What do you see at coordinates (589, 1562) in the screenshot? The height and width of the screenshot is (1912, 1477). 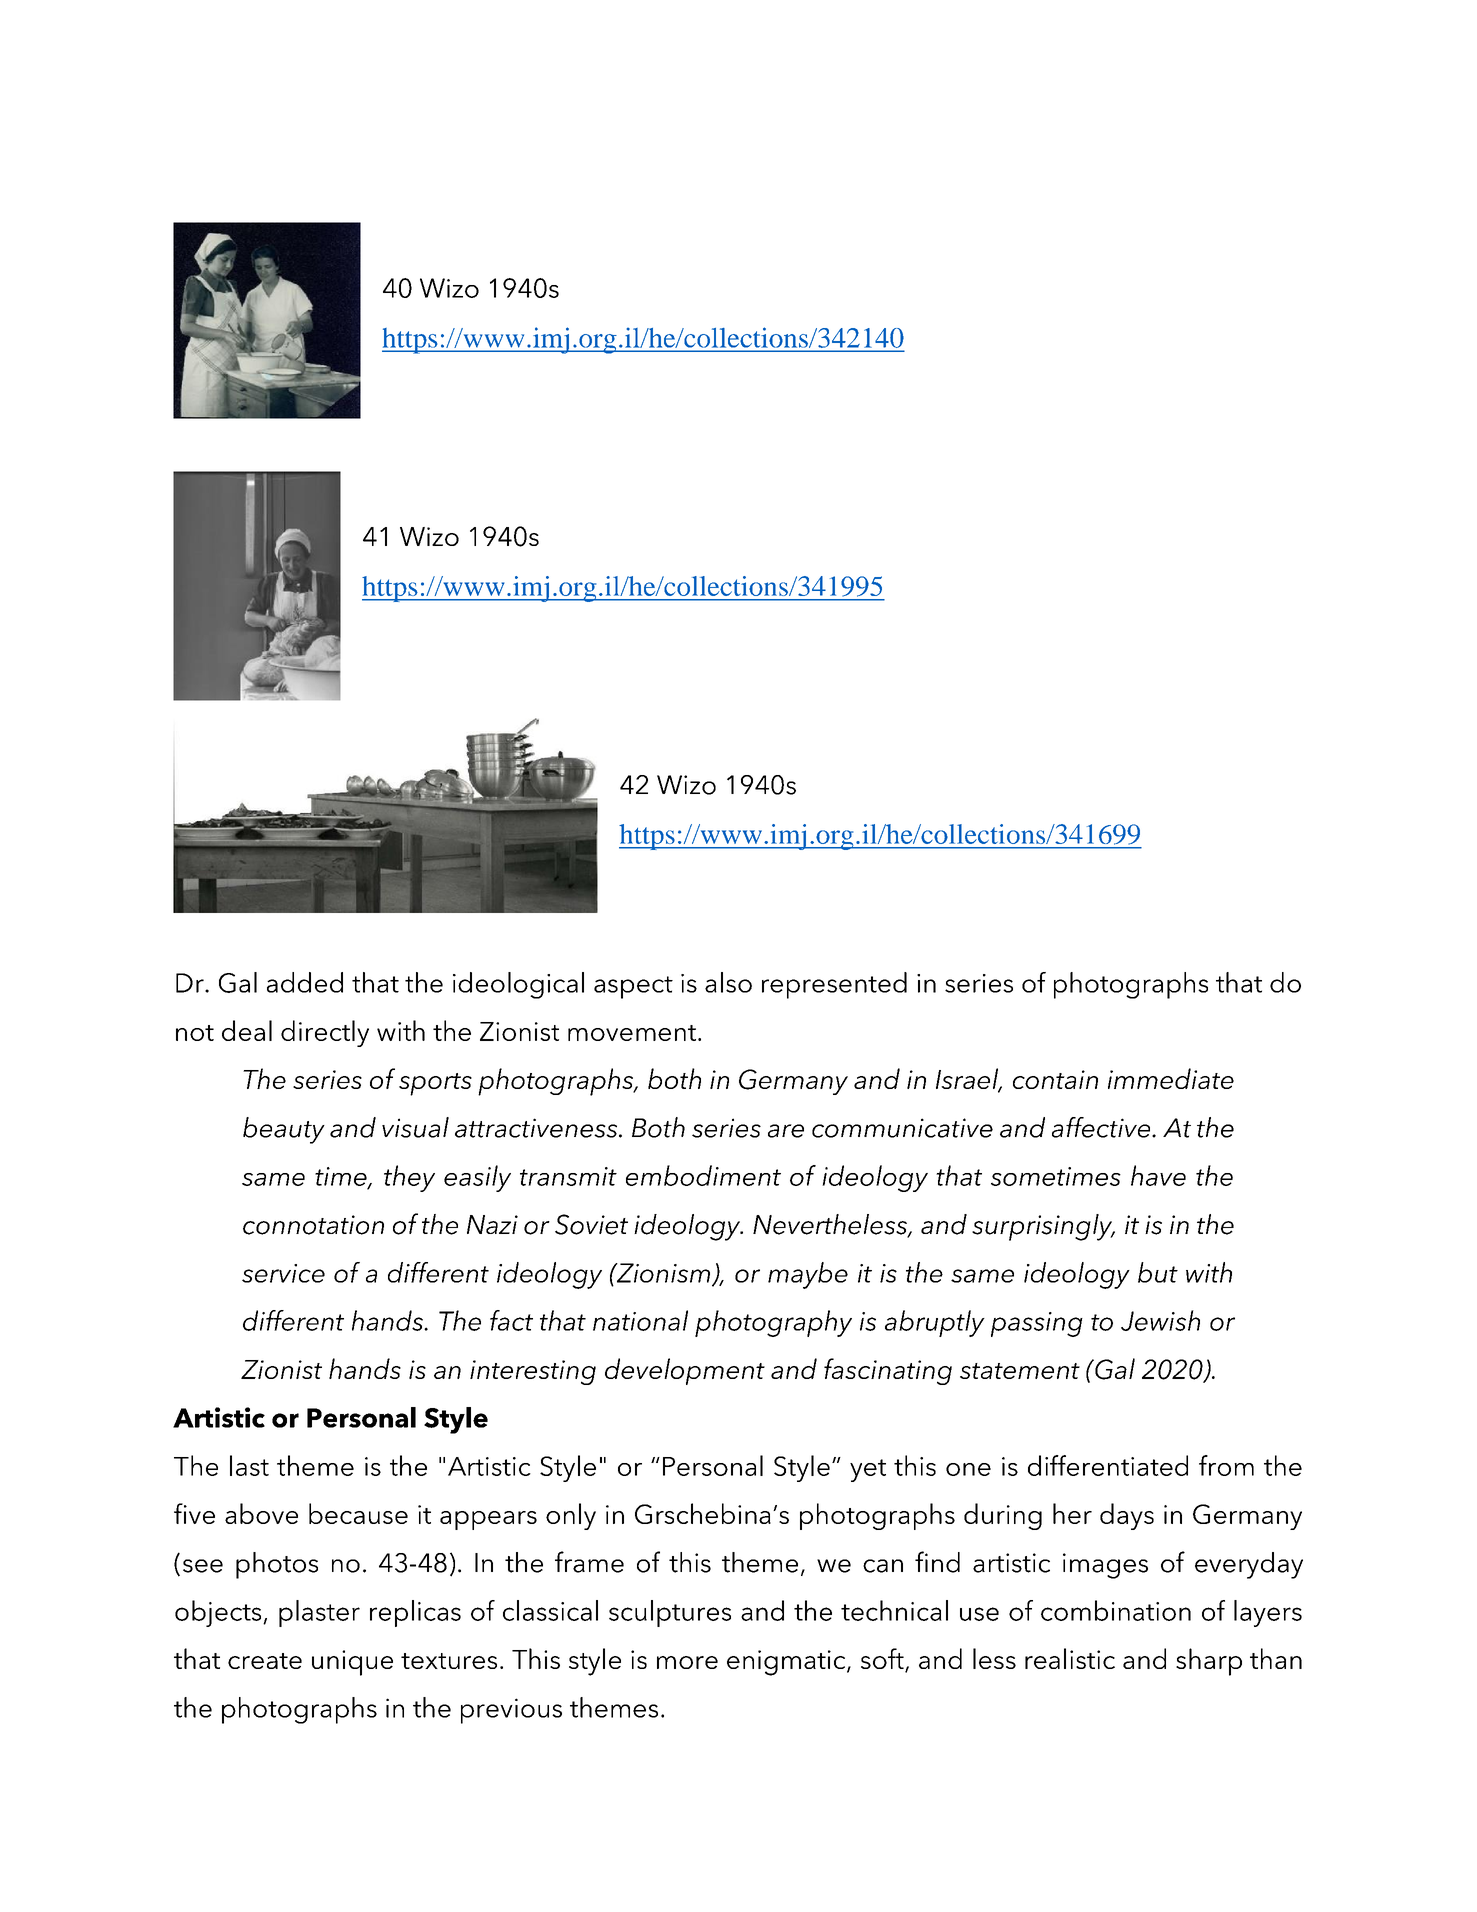 I see `frame` at bounding box center [589, 1562].
